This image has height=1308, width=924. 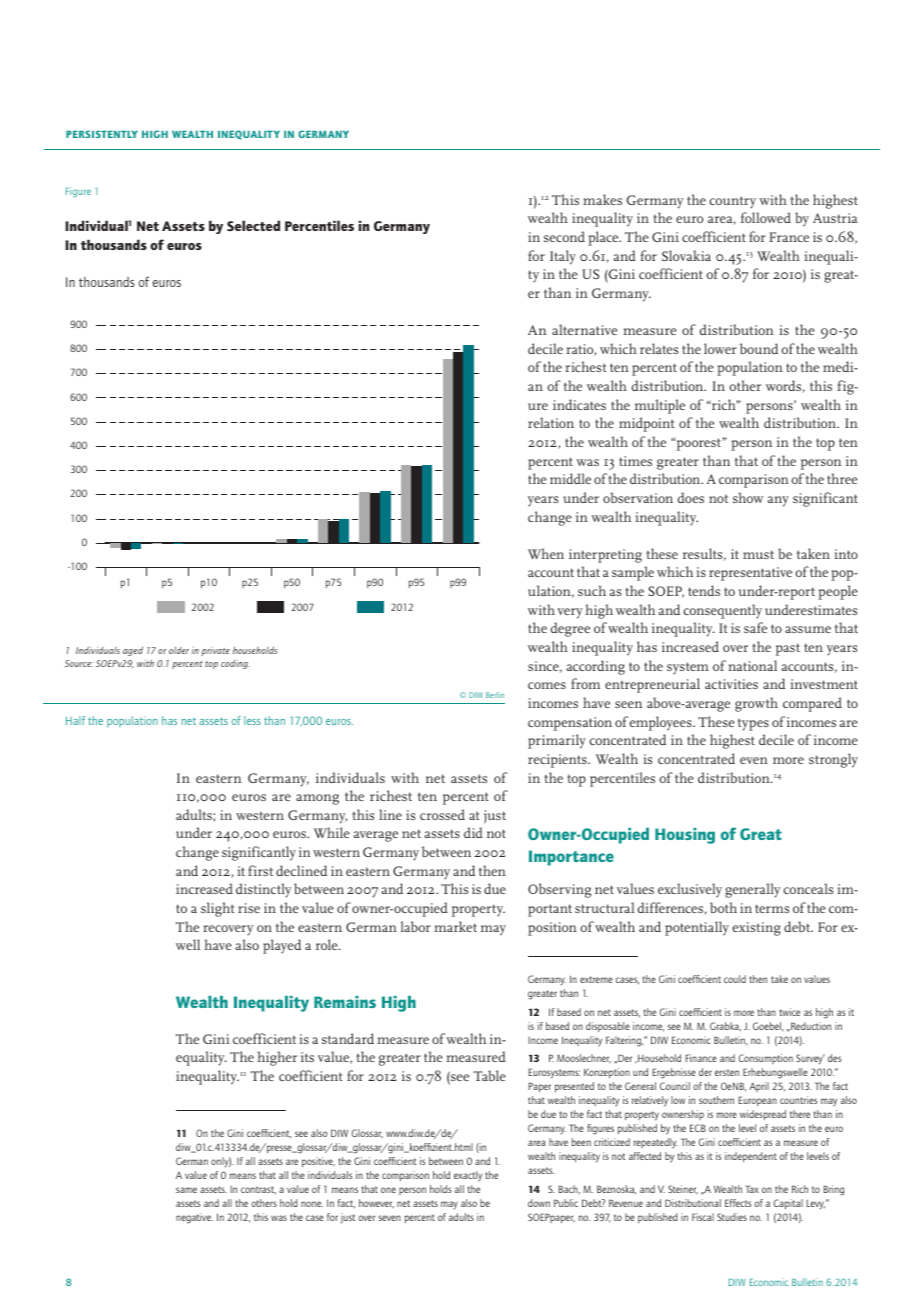 What do you see at coordinates (468, 1176) in the image?
I see `exactly` at bounding box center [468, 1176].
